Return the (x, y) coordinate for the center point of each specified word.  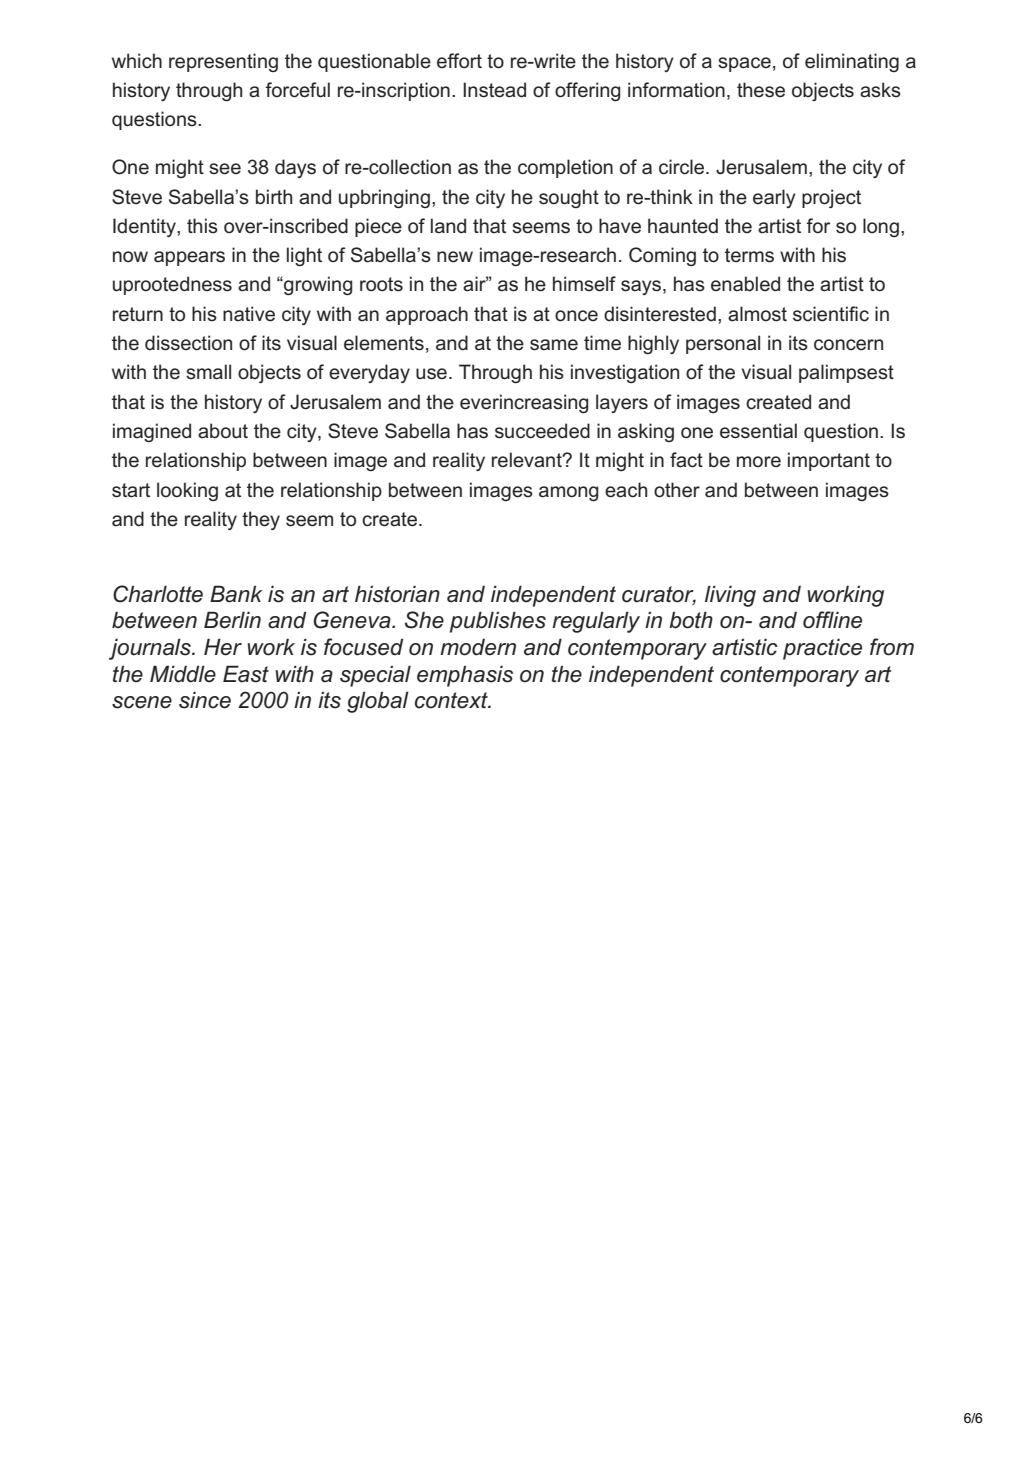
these (761, 90)
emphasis (465, 676)
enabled (745, 284)
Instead (494, 90)
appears (189, 258)
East (246, 674)
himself (584, 284)
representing (223, 62)
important (829, 461)
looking (187, 491)
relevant (528, 460)
